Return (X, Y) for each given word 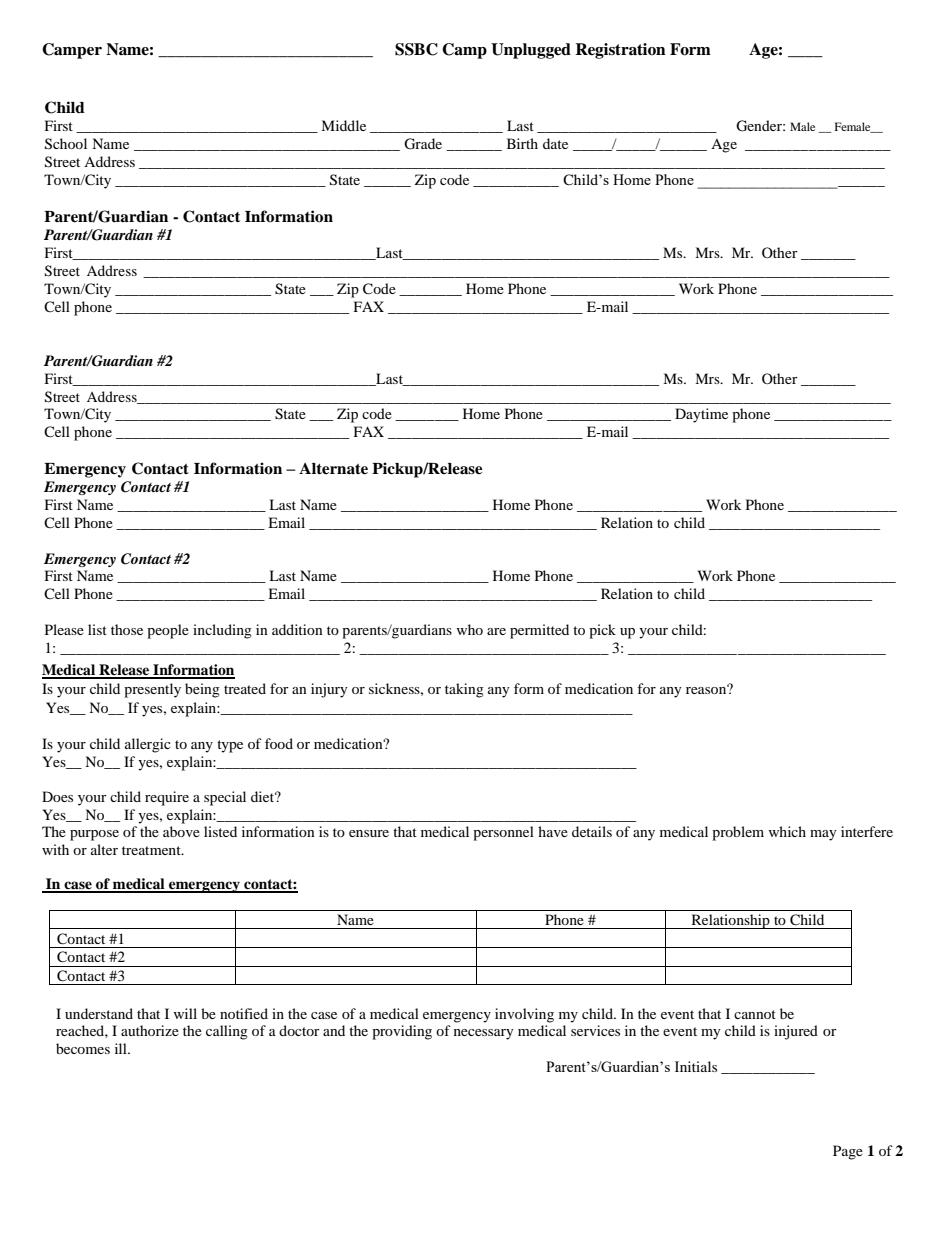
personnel (503, 833)
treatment (152, 850)
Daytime (701, 415)
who (469, 629)
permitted (539, 631)
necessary (484, 1034)
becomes (83, 1048)
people (168, 631)
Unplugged (531, 51)
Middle (343, 125)
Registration (620, 51)
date (555, 143)
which (787, 831)
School (66, 144)
